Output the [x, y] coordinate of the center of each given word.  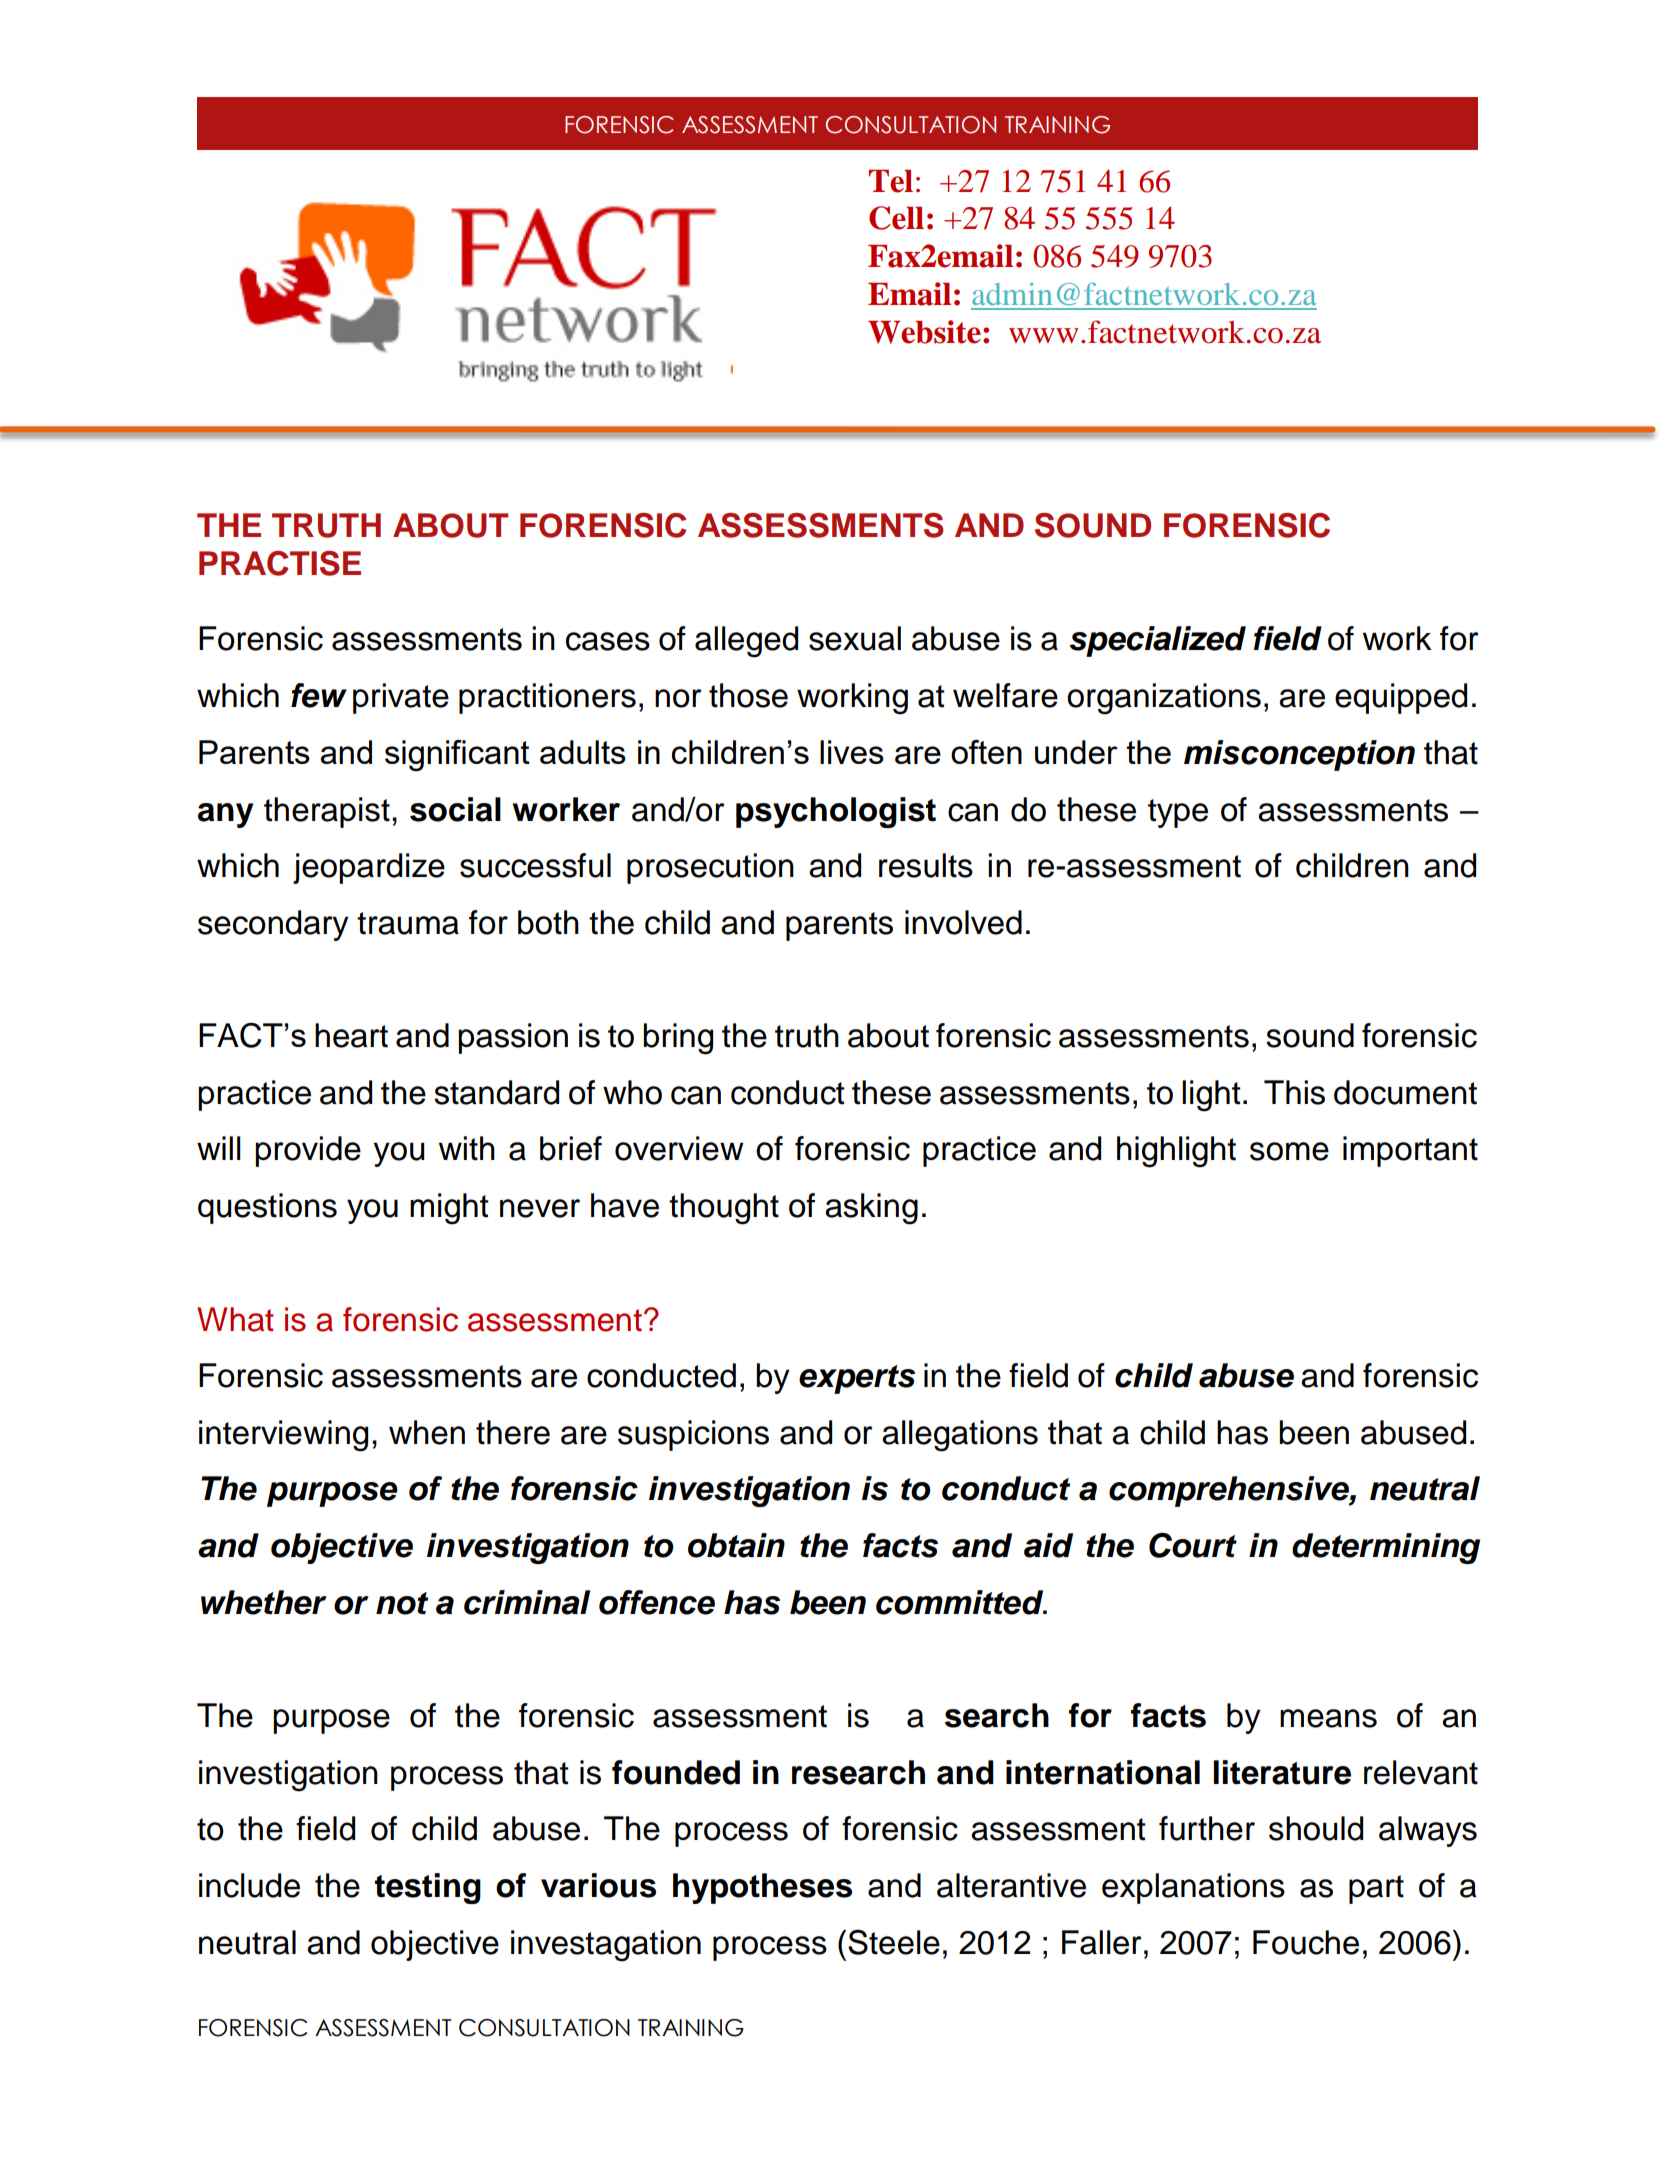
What [235, 1319]
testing [428, 1888]
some [1289, 1151]
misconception [1299, 755]
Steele [894, 1942]
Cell [896, 218]
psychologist [836, 812]
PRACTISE [280, 563]
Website [924, 332]
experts [857, 1379]
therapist [327, 812]
